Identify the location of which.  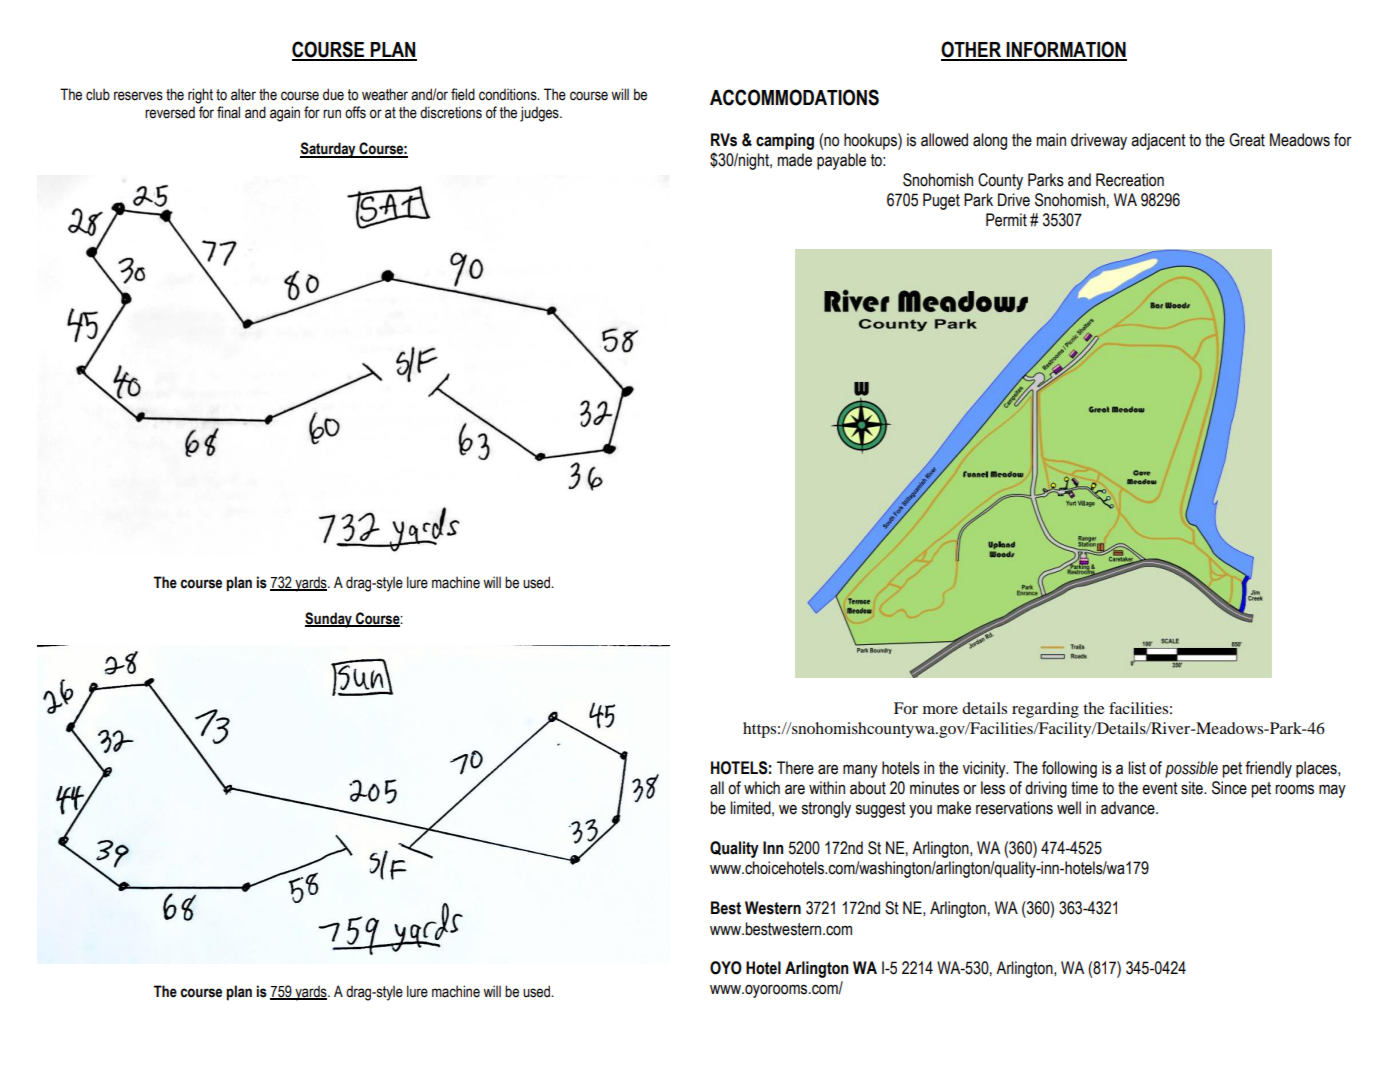
(762, 788).
